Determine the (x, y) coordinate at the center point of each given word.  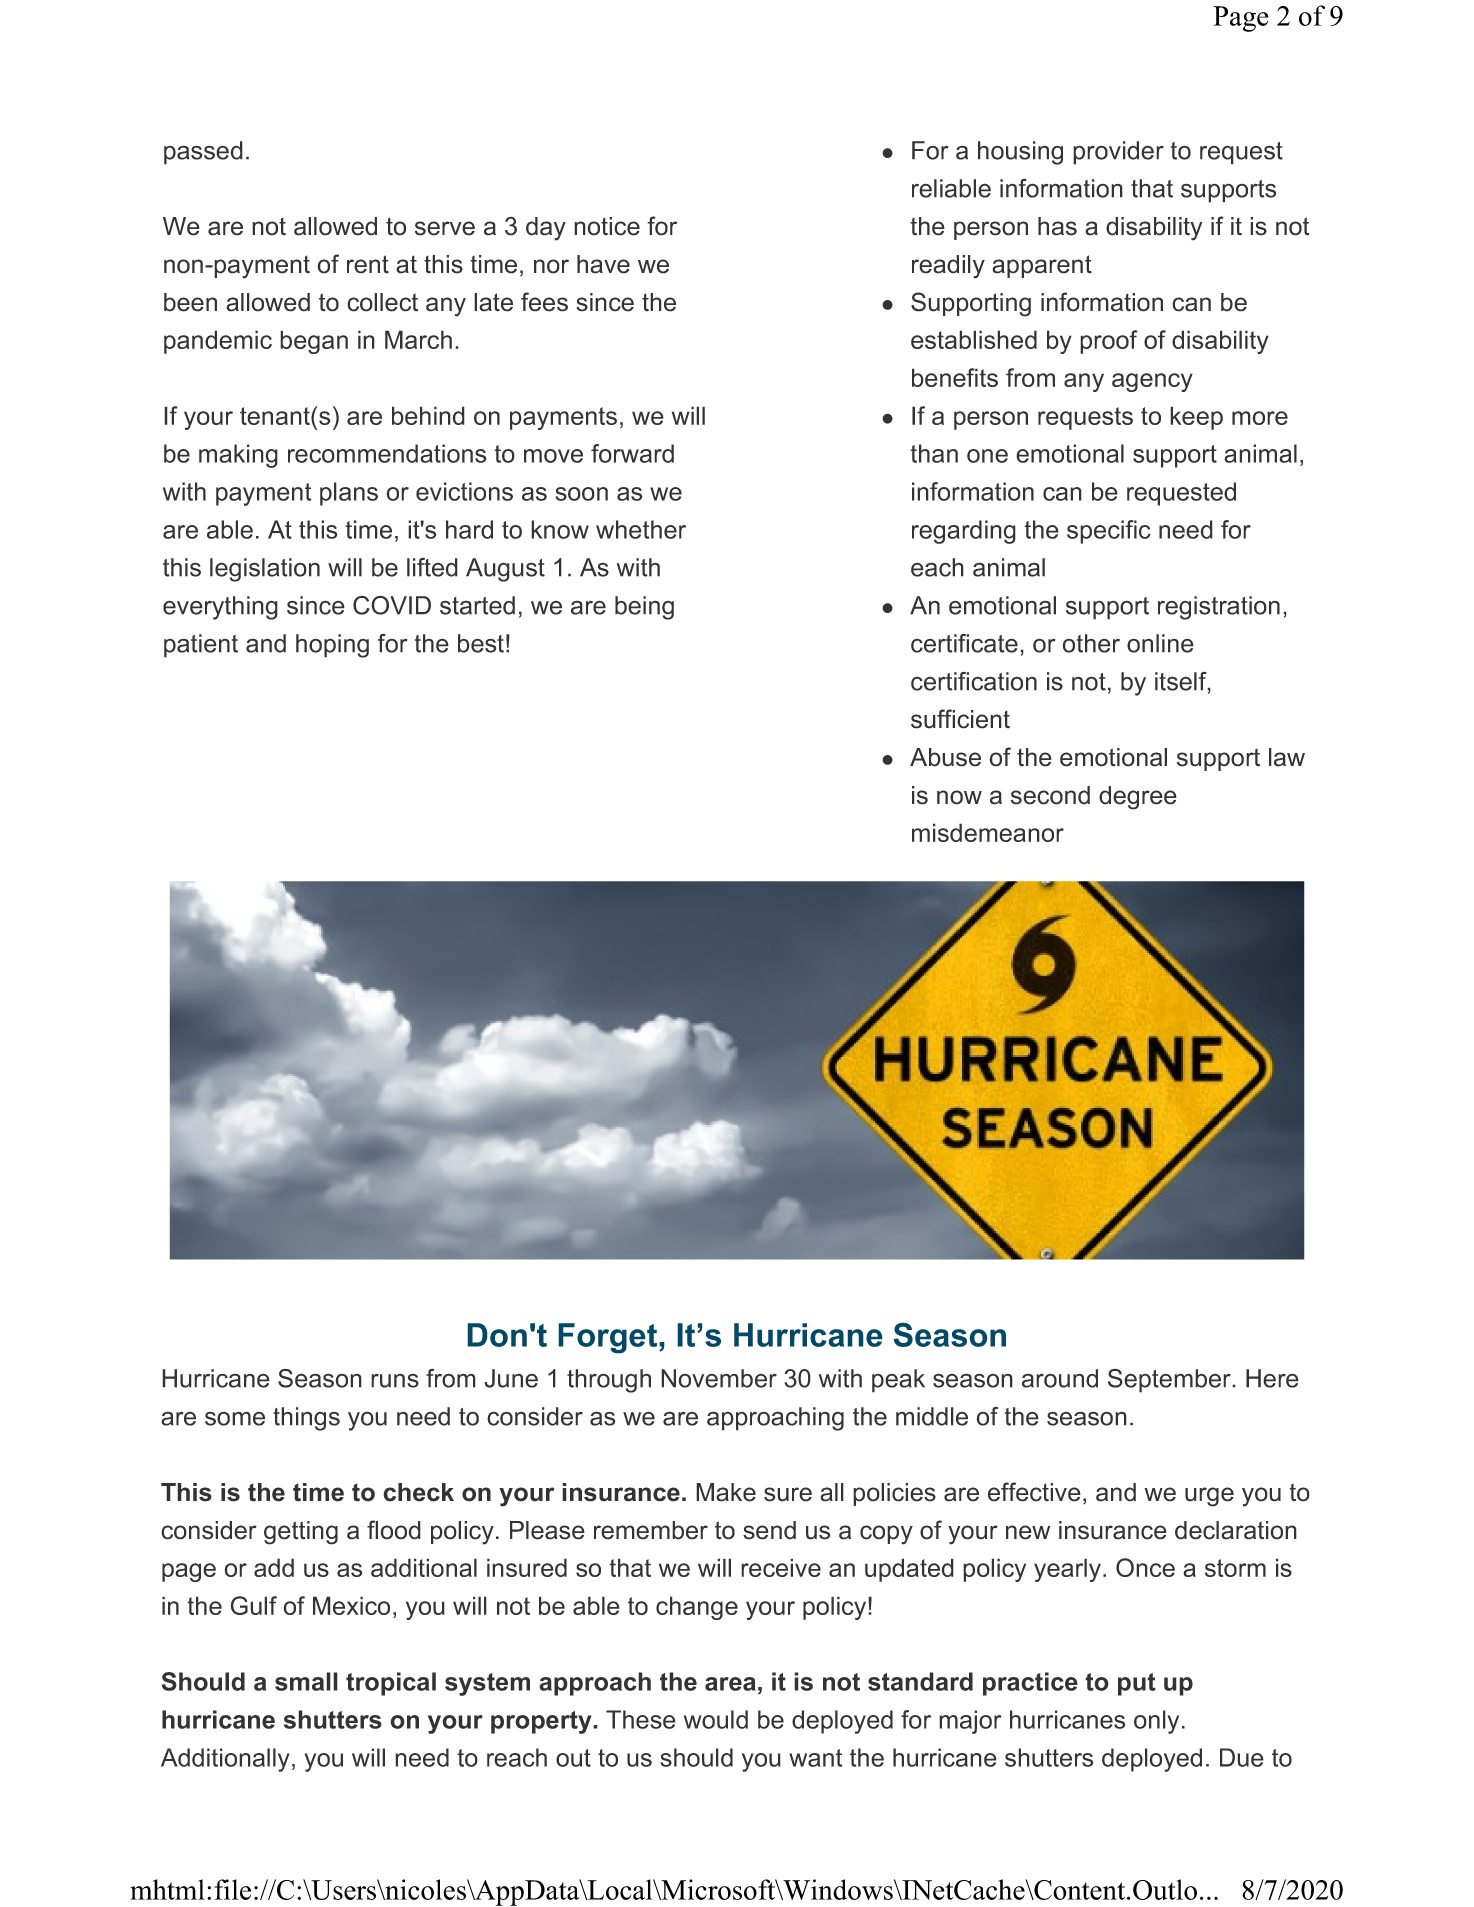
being (644, 608)
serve (445, 228)
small (306, 1681)
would (716, 1719)
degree (1138, 798)
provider (1118, 153)
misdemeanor (988, 832)
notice (607, 226)
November (719, 1378)
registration (1219, 608)
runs (395, 1380)
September (1170, 1381)
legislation (265, 570)
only (1156, 1722)
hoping (332, 646)
